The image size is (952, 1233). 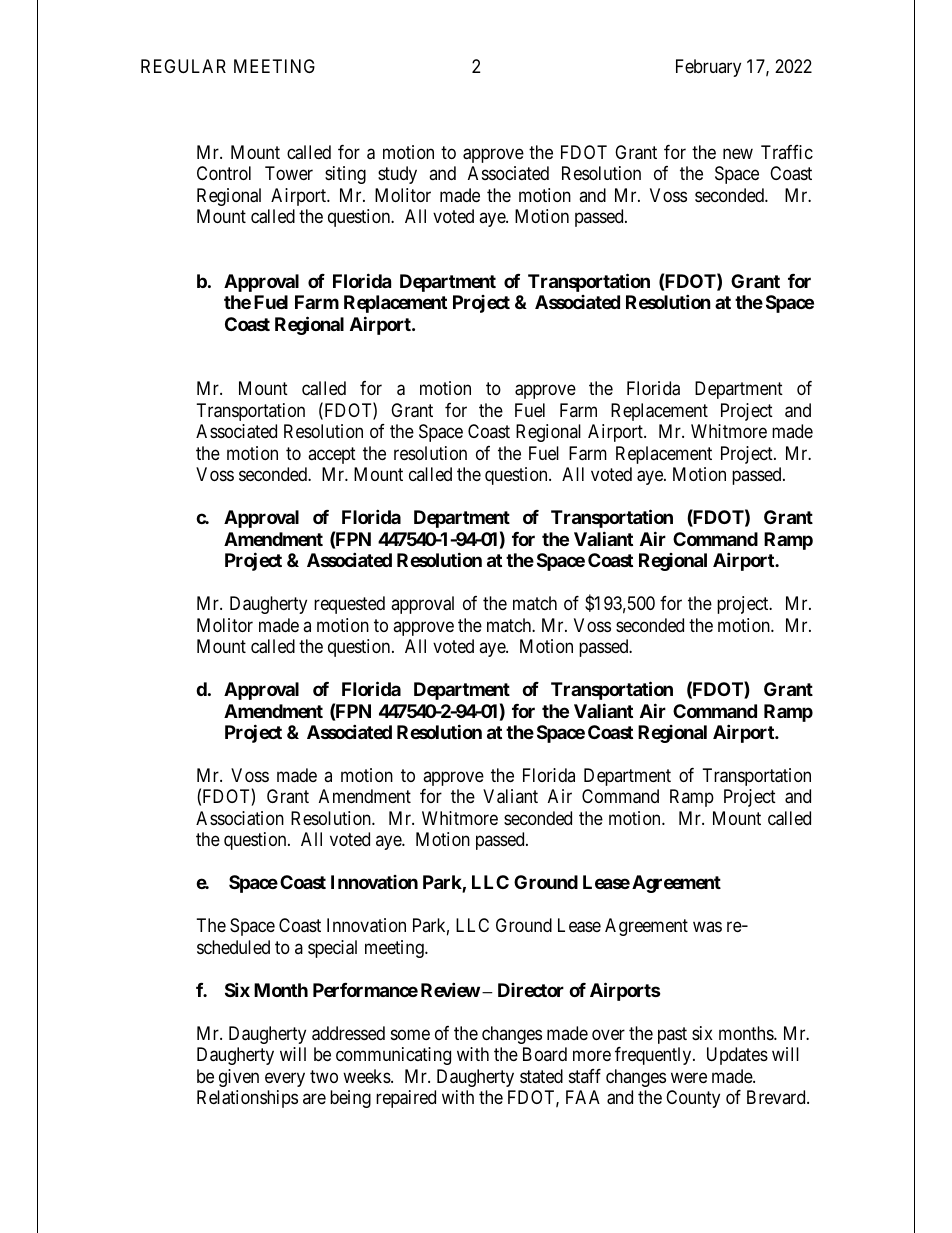 What do you see at coordinates (183, 66) in the screenshot?
I see `REGULAR` at bounding box center [183, 66].
